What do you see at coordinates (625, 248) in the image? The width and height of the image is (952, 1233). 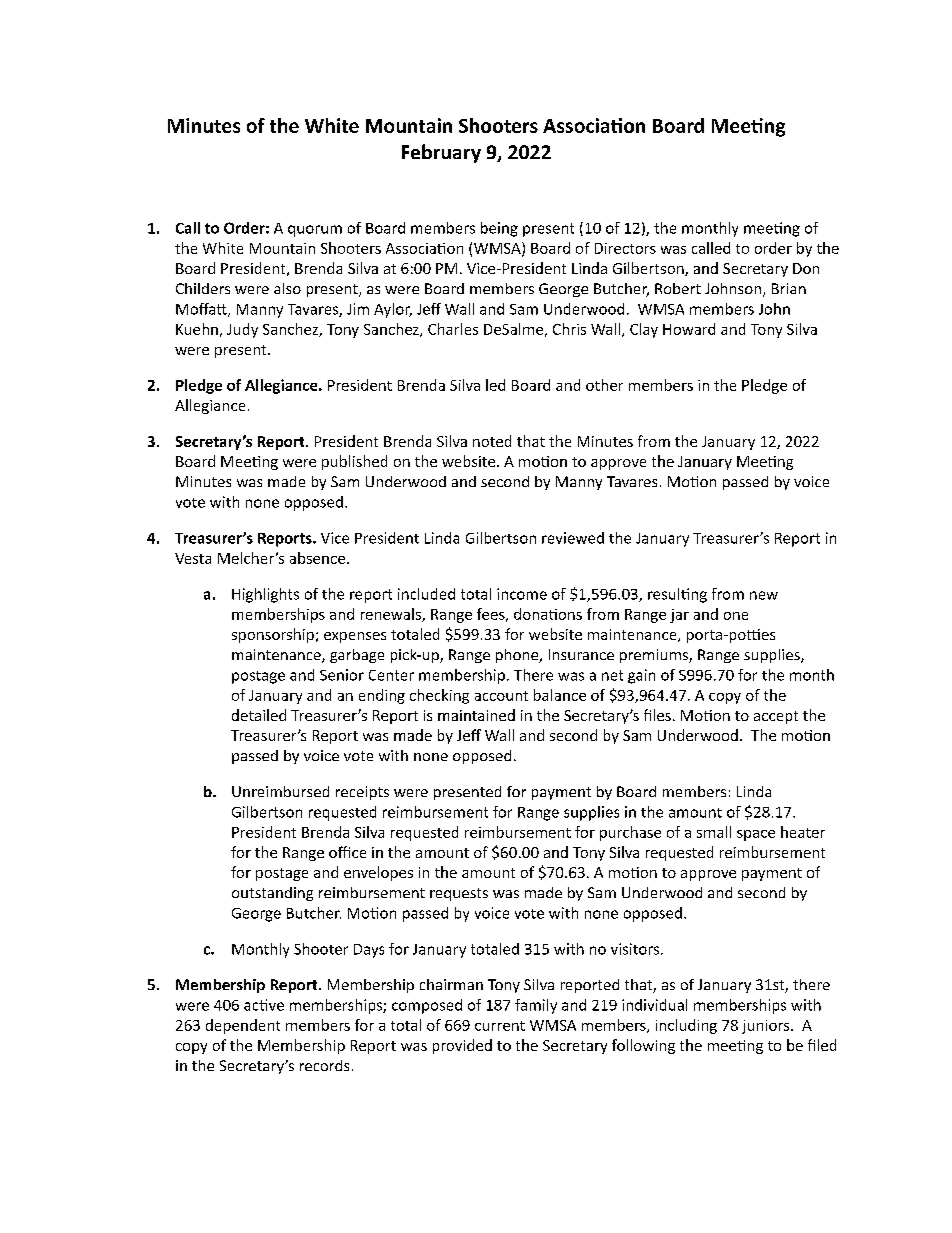 I see `Directors` at bounding box center [625, 248].
